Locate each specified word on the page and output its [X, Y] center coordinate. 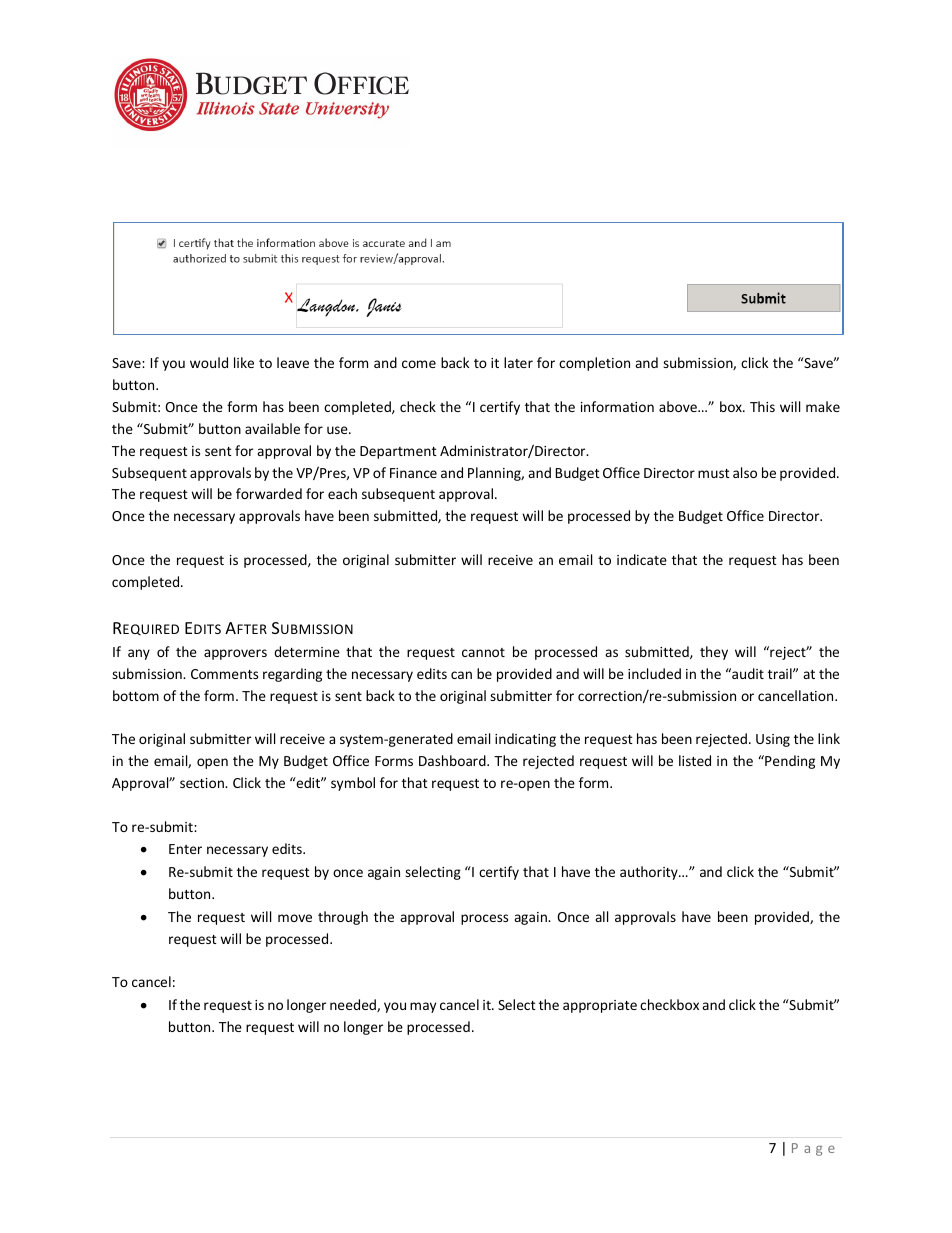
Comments [224, 674]
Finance [413, 473]
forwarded [269, 493]
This [762, 406]
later [518, 362]
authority [650, 873]
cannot [483, 652]
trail [781, 673]
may [423, 1007]
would [209, 362]
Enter [185, 849]
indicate [642, 559]
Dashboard [453, 760]
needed [354, 1005]
